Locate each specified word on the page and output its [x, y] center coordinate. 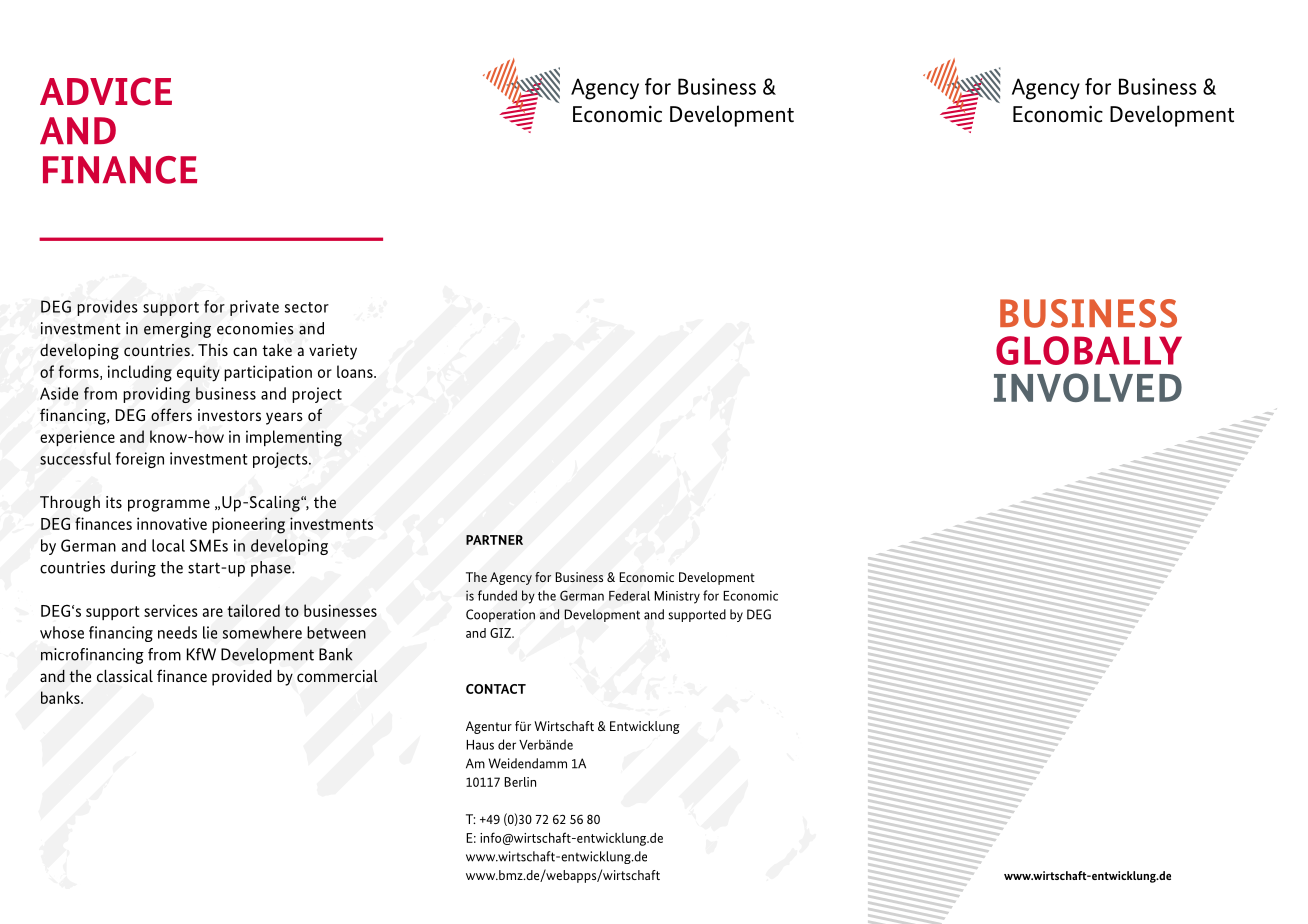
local [168, 545]
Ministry [677, 597]
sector [307, 307]
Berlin [520, 782]
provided [242, 678]
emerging [177, 330]
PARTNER [494, 540]
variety [333, 352]
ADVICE [106, 91]
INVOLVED [1088, 387]
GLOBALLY [1089, 350]
